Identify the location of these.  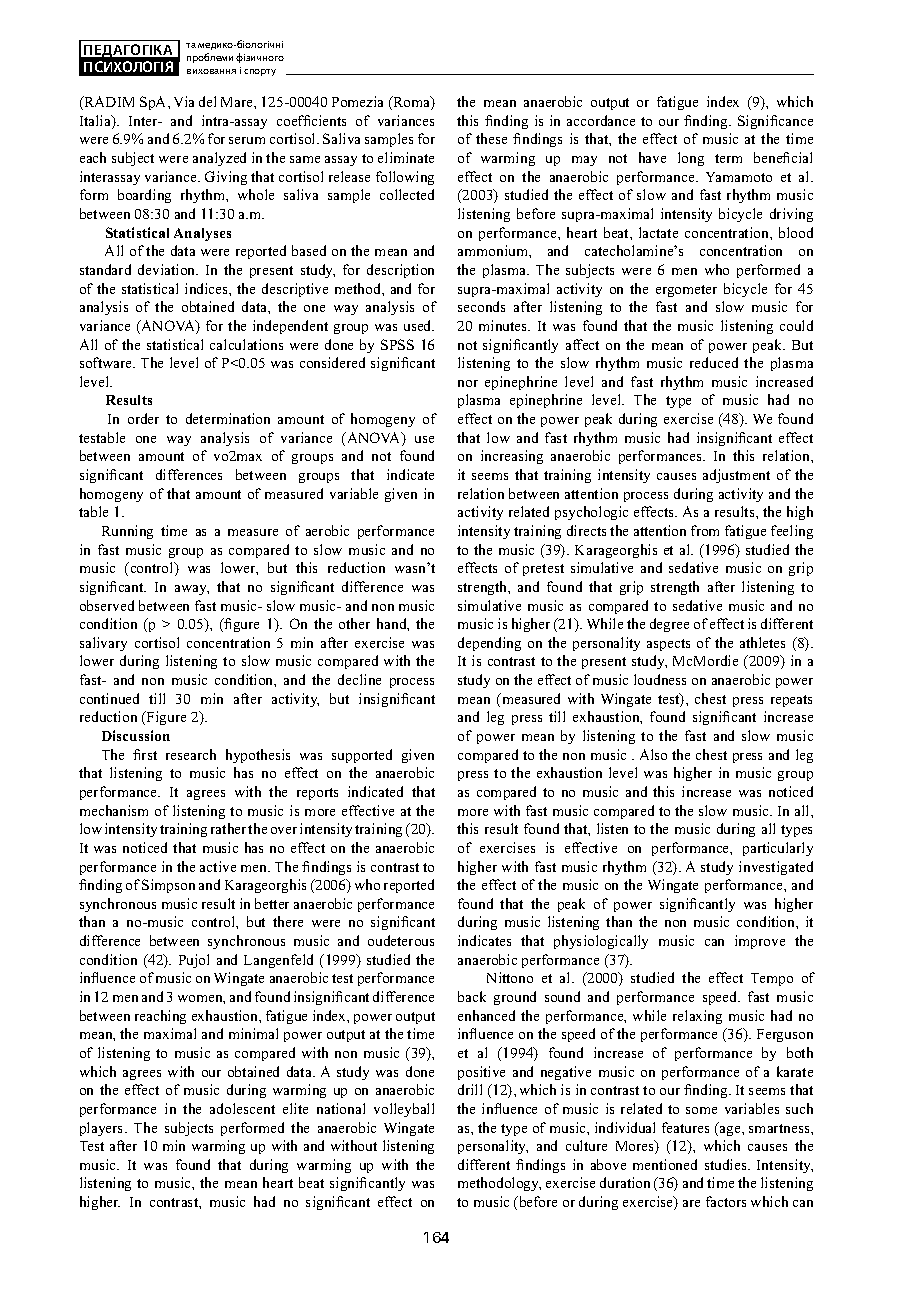
(491, 138).
